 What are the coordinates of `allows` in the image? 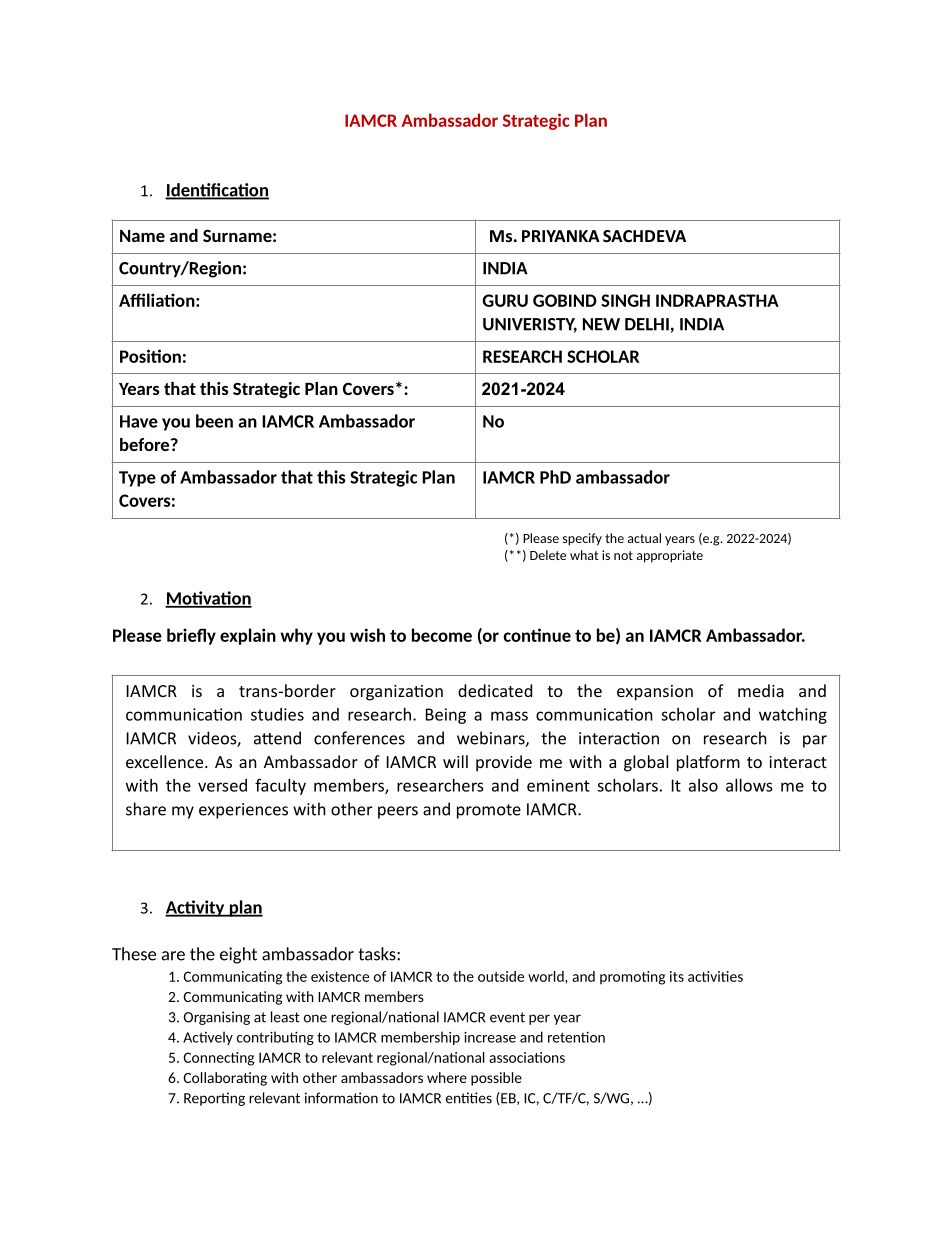 It's located at (749, 785).
